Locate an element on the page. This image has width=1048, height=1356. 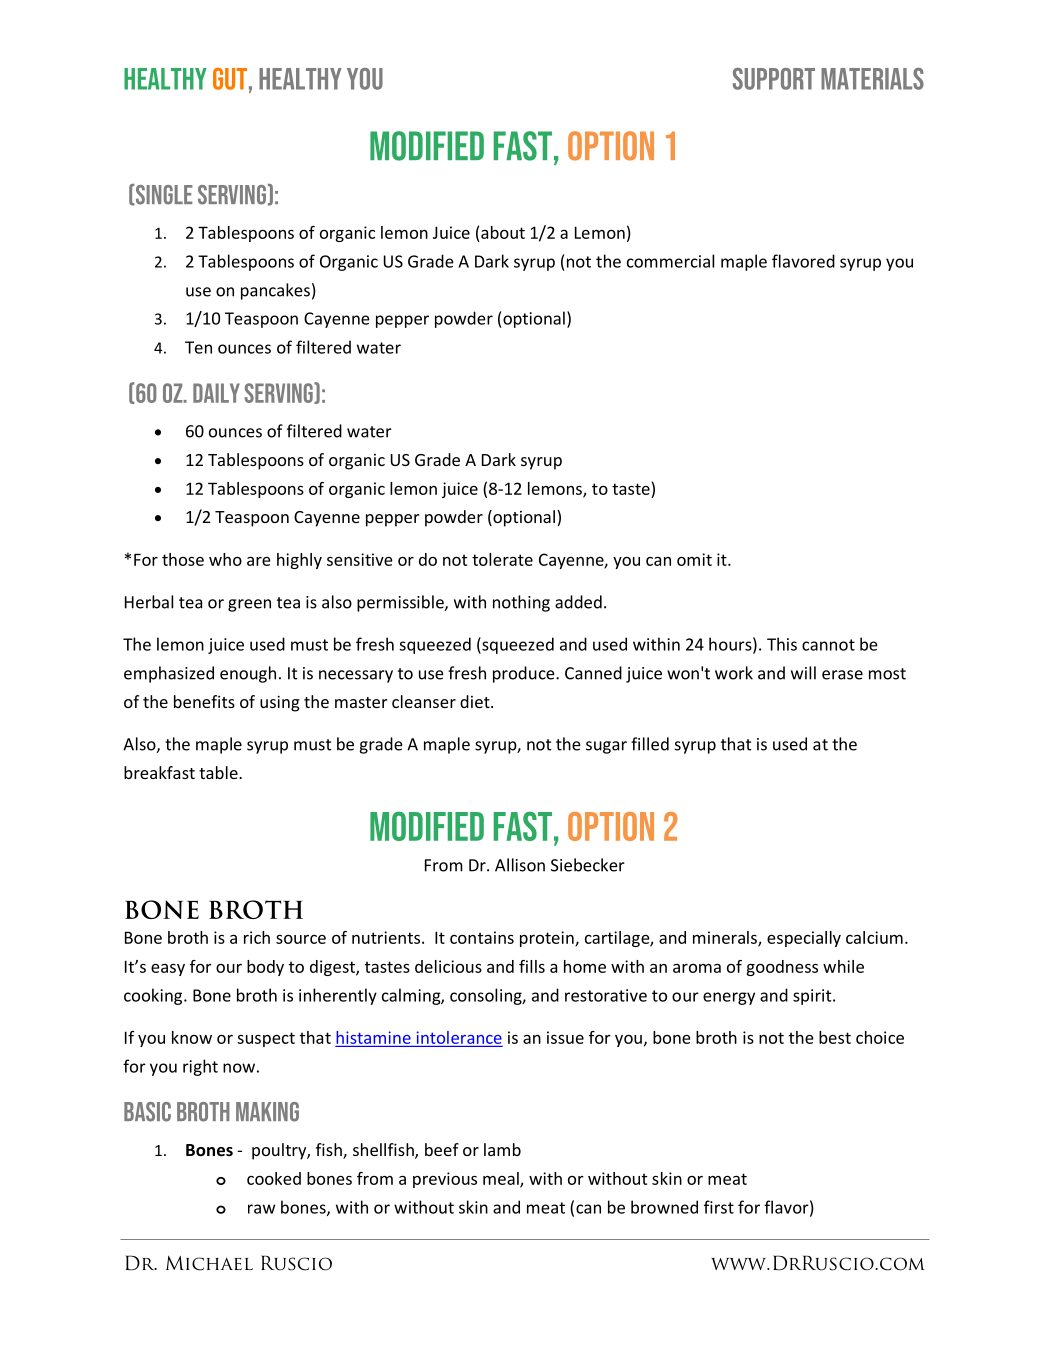
Ten is located at coordinates (198, 347).
